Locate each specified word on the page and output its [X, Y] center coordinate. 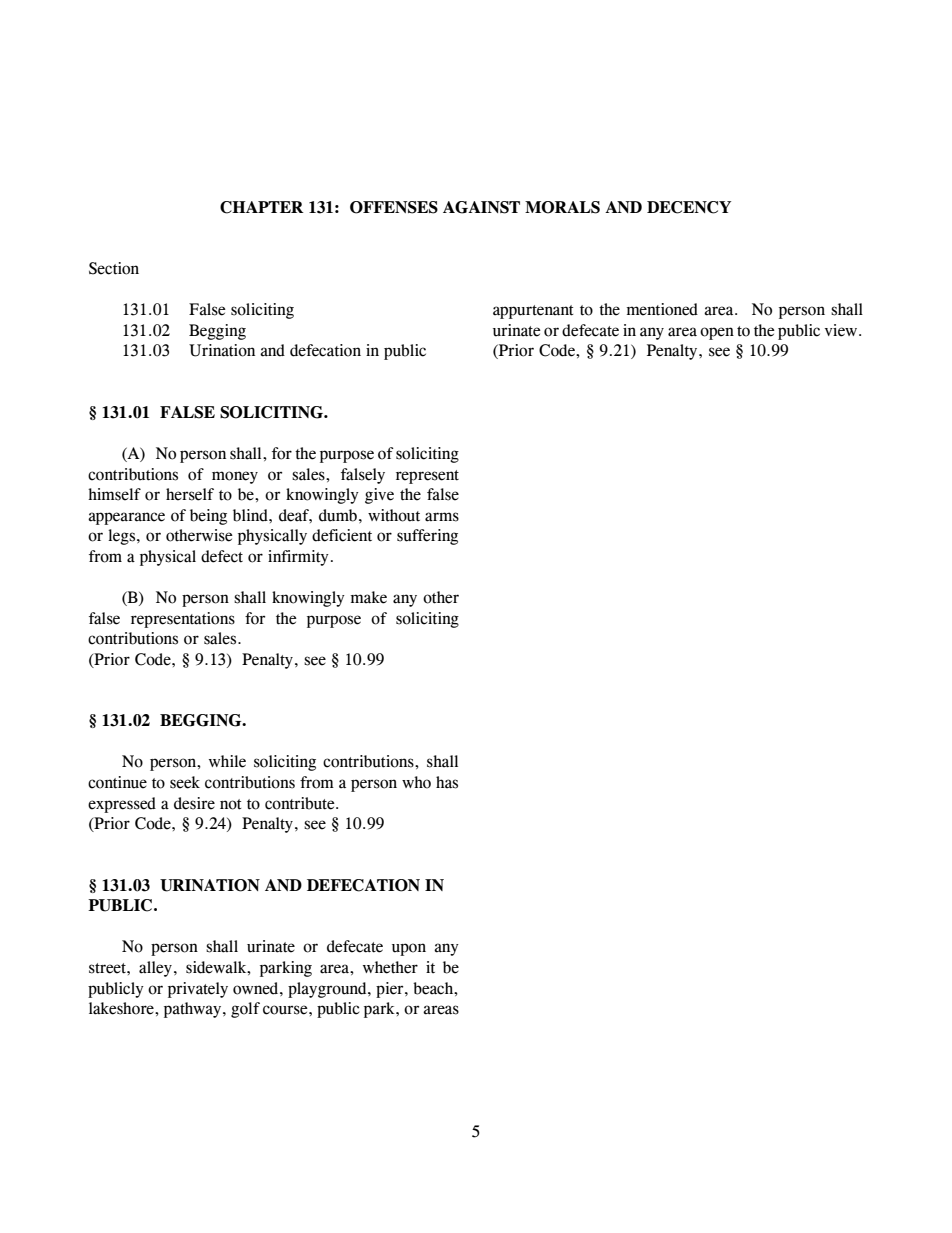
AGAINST [481, 207]
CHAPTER [262, 207]
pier [391, 990]
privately [198, 990]
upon [409, 949]
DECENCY [689, 207]
